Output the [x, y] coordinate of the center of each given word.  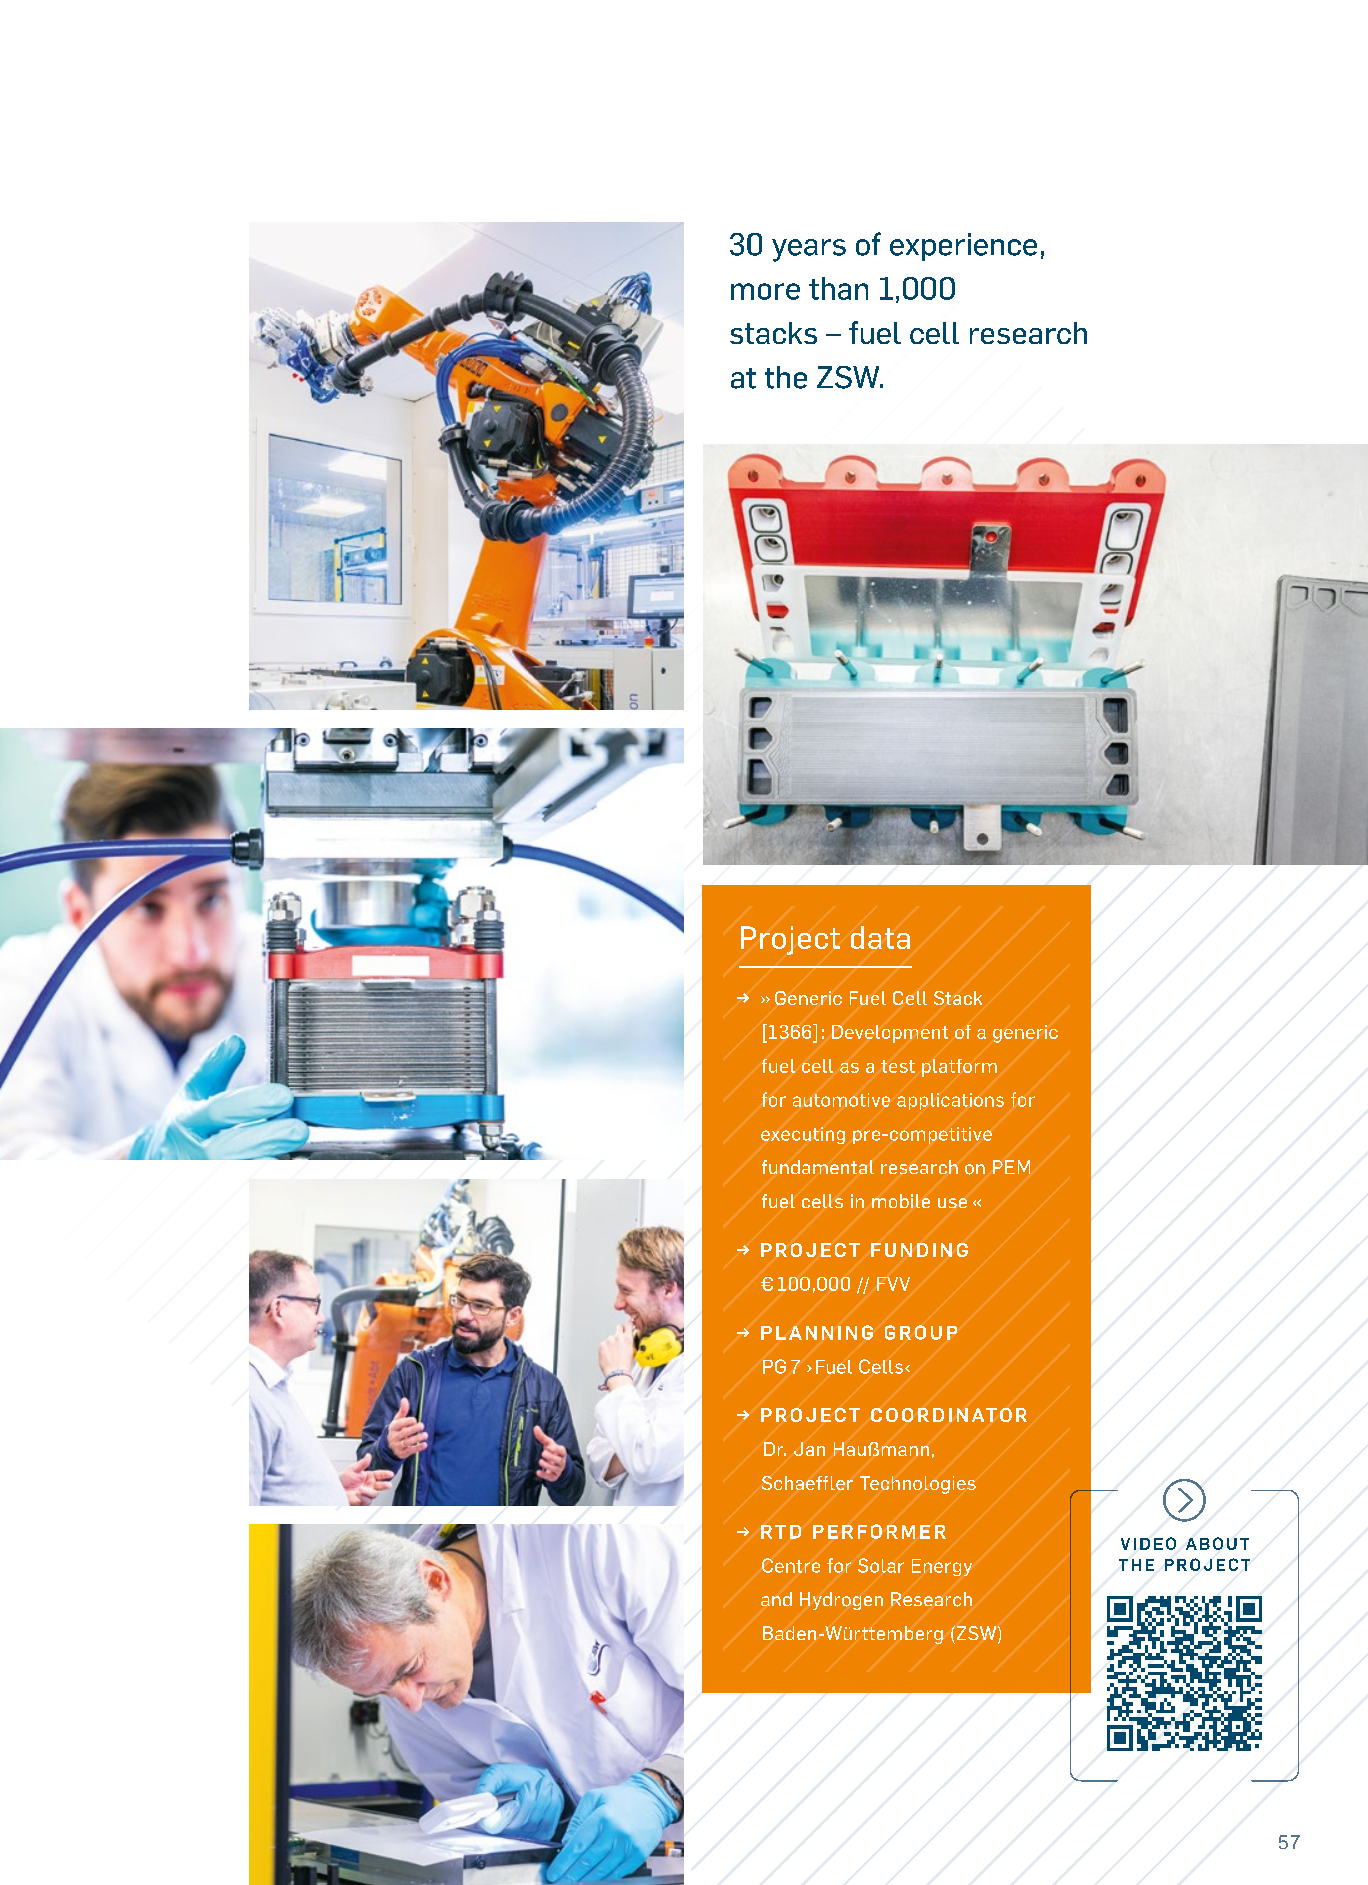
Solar [881, 1565]
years [809, 250]
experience [963, 247]
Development [890, 1034]
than [838, 288]
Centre [791, 1565]
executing [803, 1135]
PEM [1011, 1167]
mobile [901, 1201]
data [880, 937]
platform [959, 1068]
